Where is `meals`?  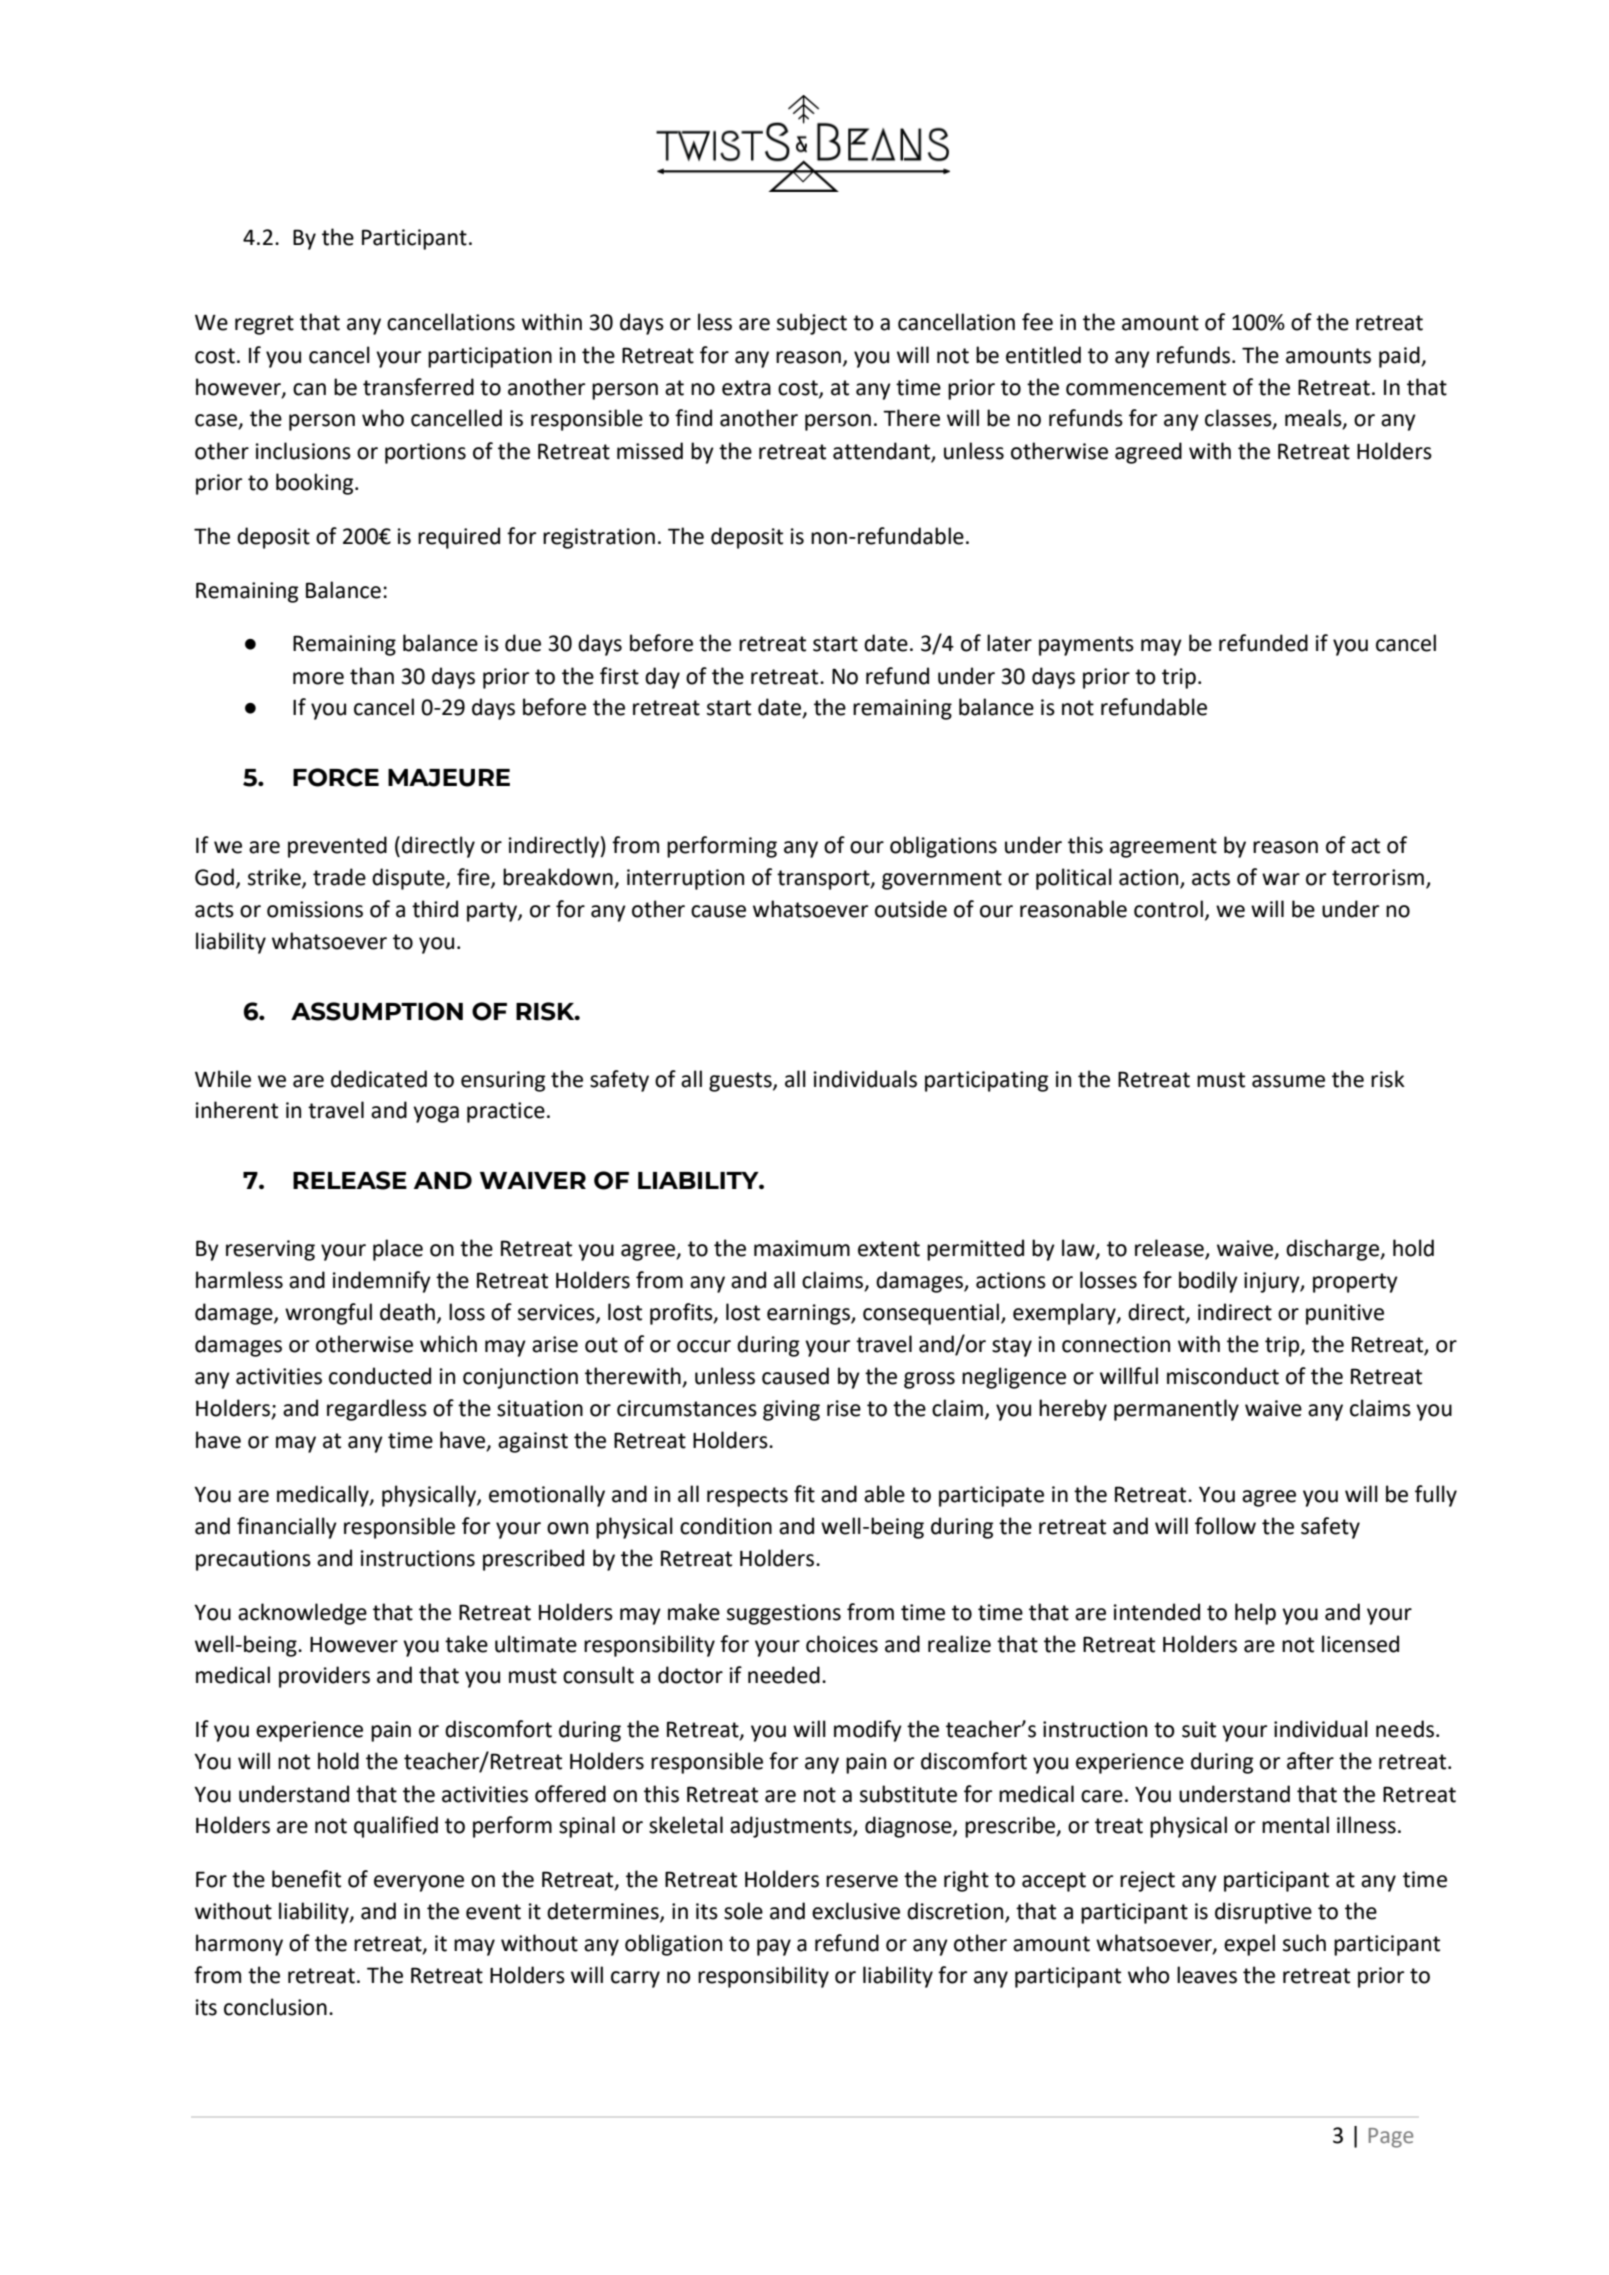
meals is located at coordinates (1314, 419).
